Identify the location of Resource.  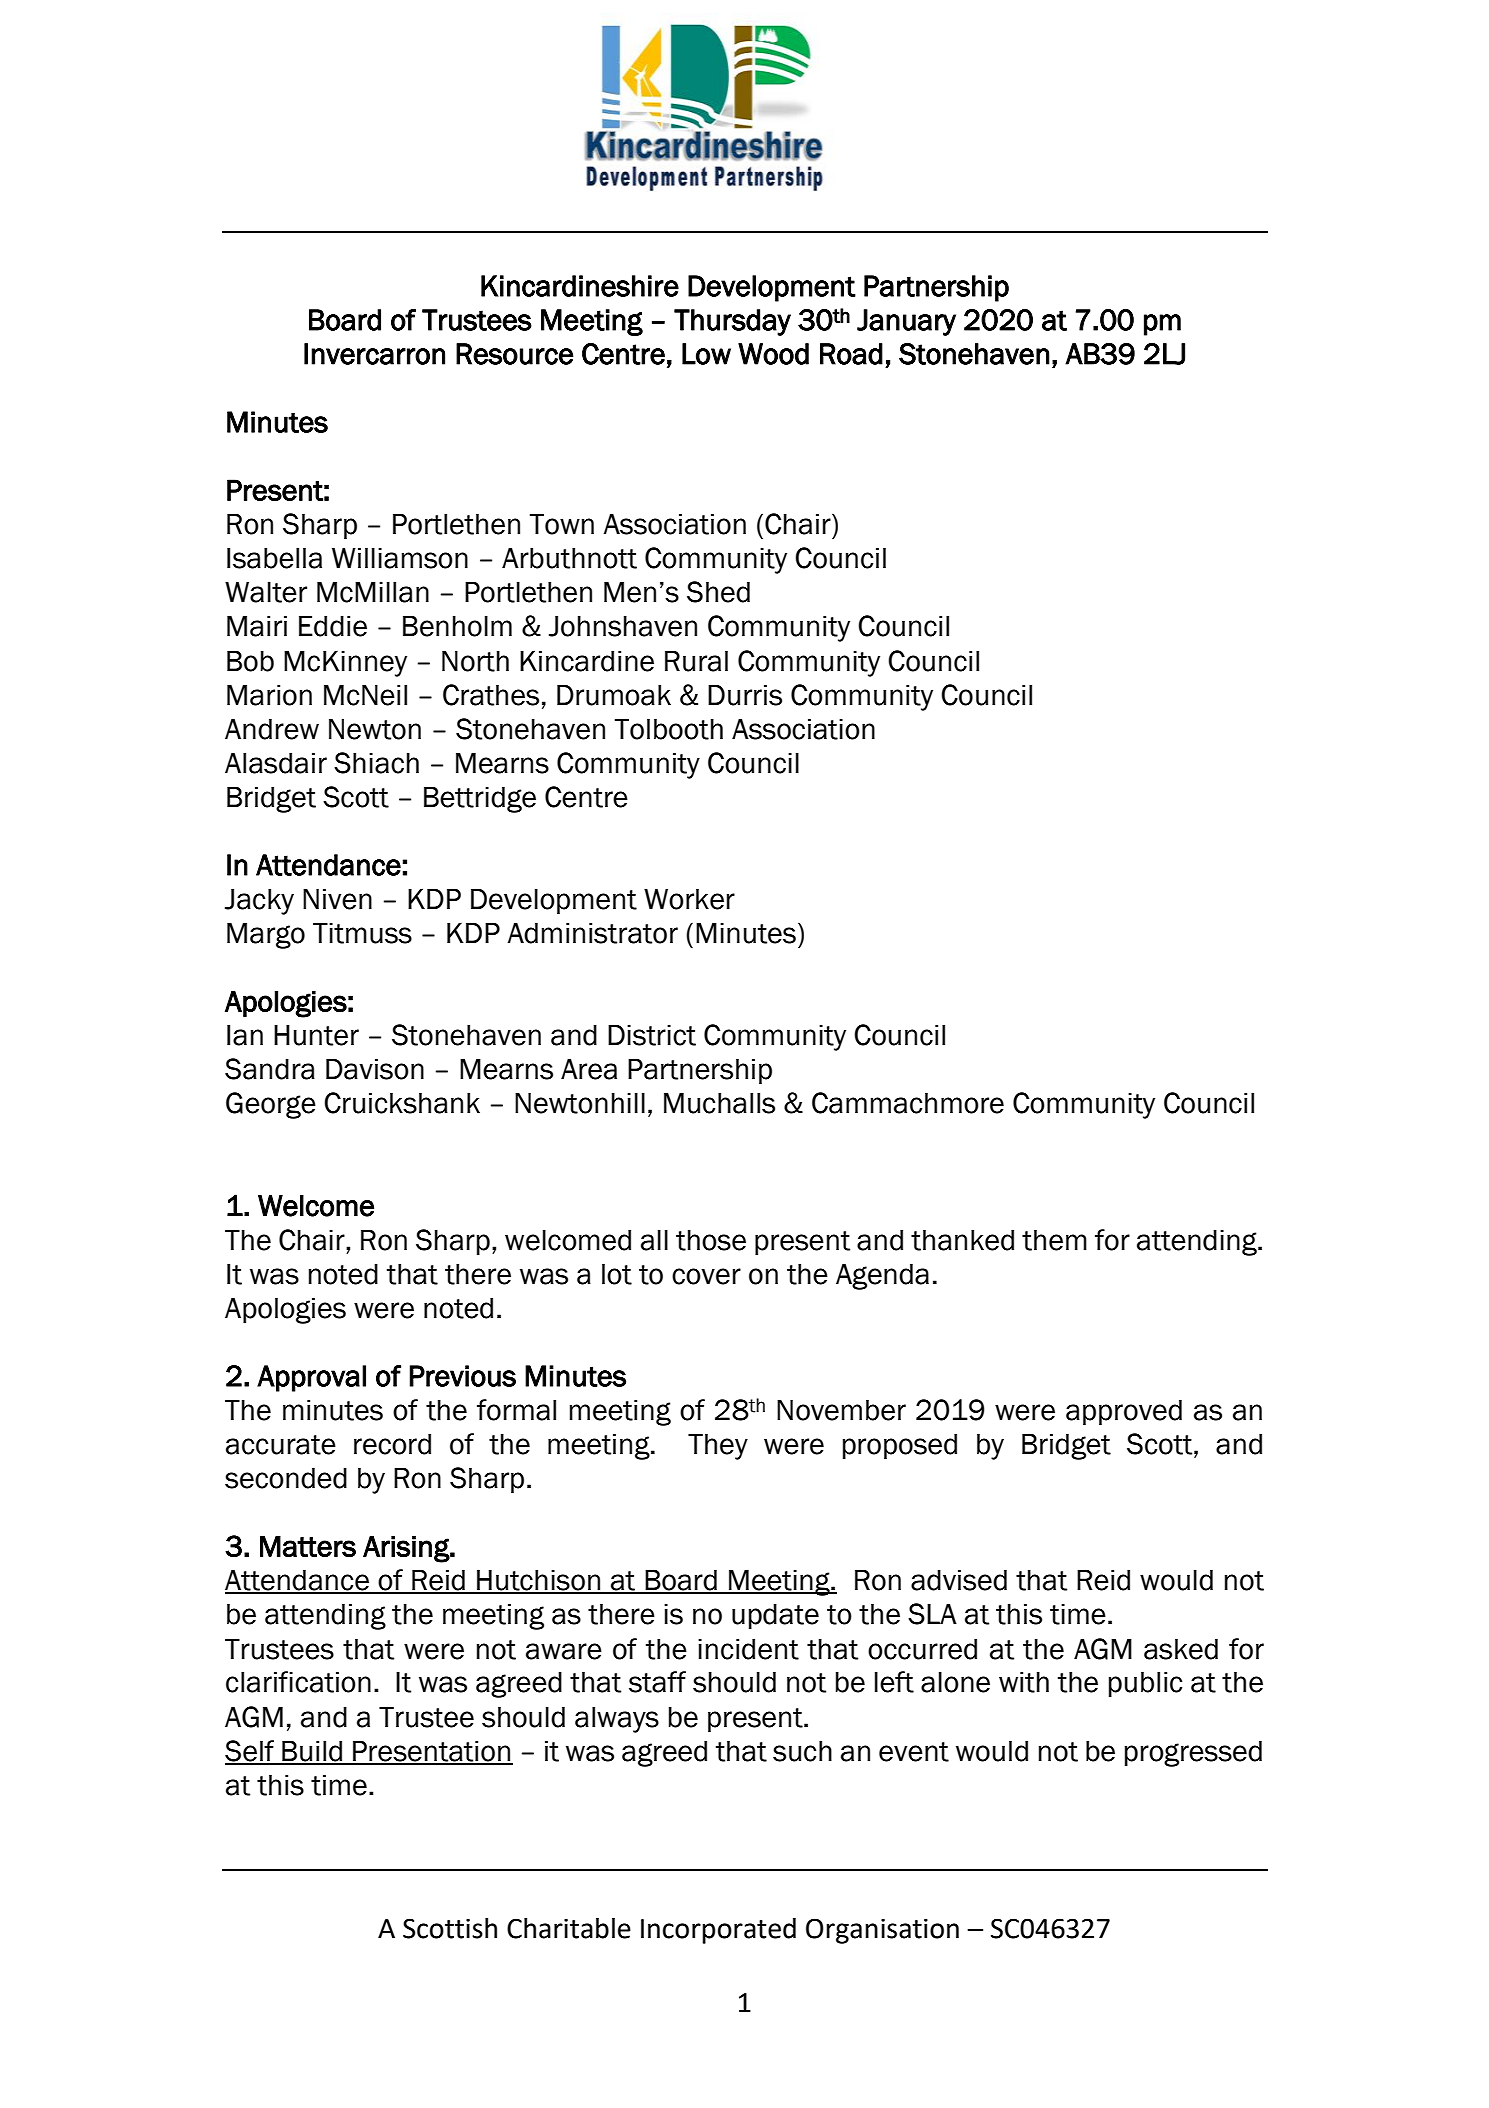
(515, 354).
